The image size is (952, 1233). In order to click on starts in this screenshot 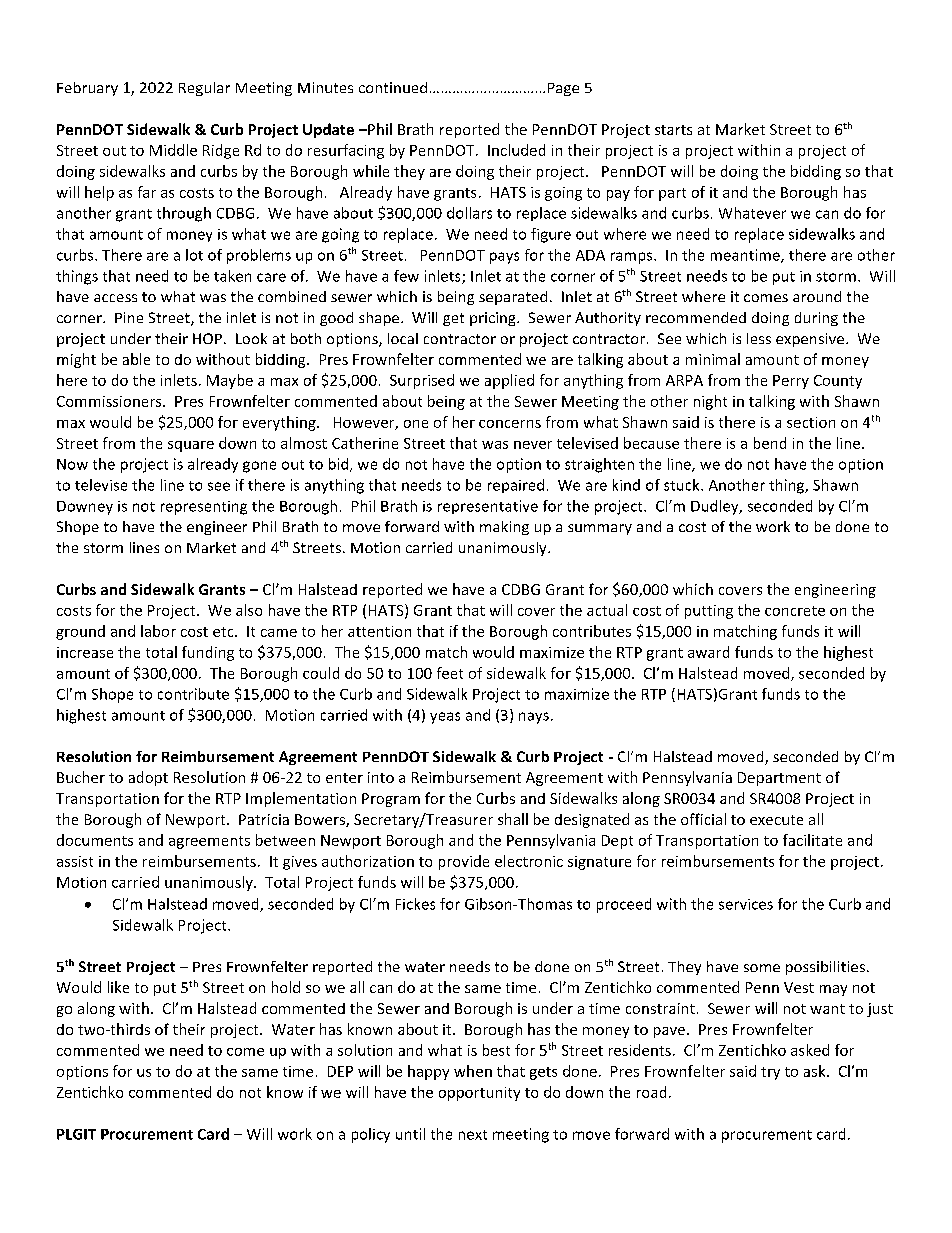, I will do `click(673, 130)`.
